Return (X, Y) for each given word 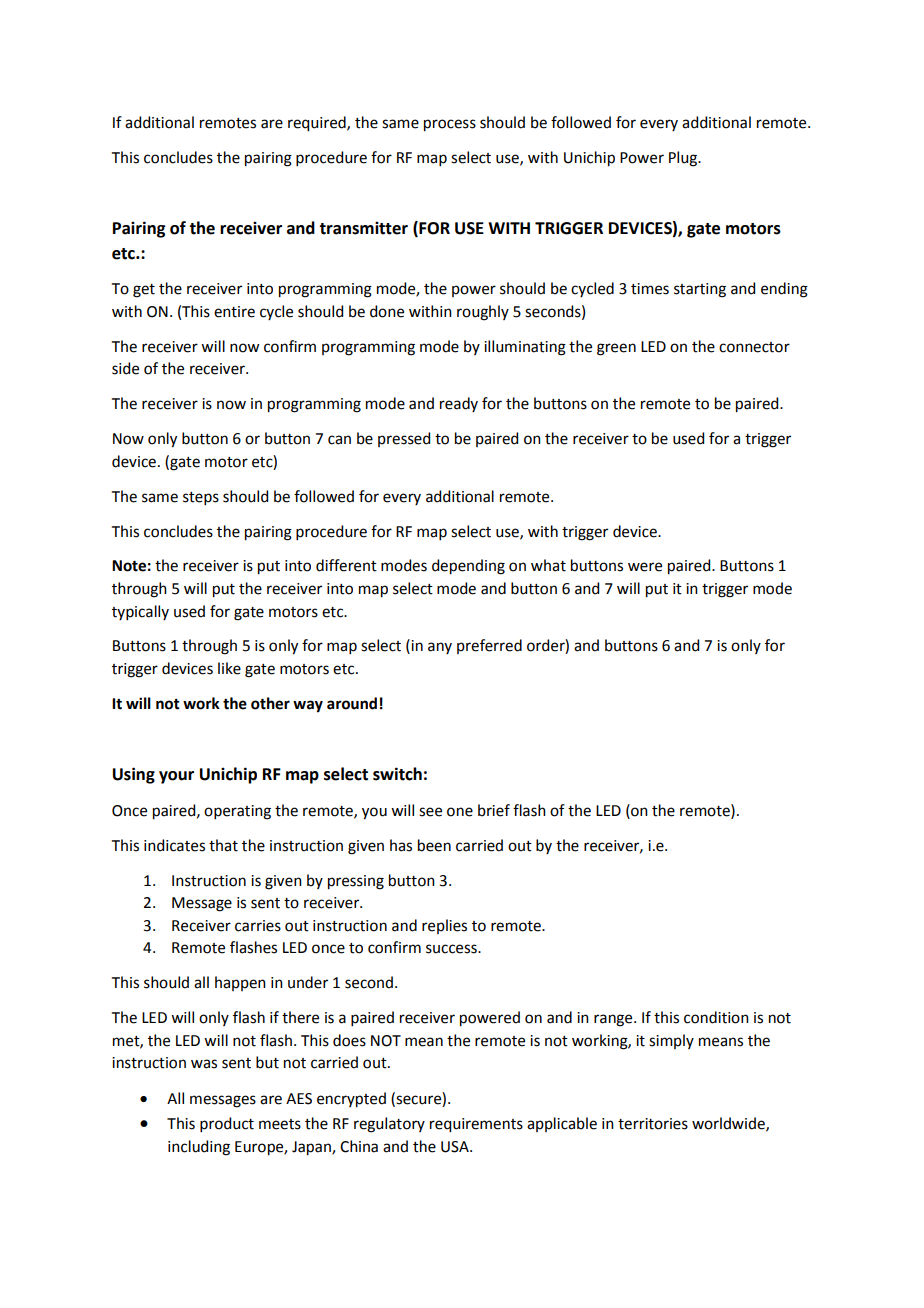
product (227, 1124)
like (229, 668)
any (440, 648)
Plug (684, 159)
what (548, 565)
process (450, 125)
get (144, 291)
